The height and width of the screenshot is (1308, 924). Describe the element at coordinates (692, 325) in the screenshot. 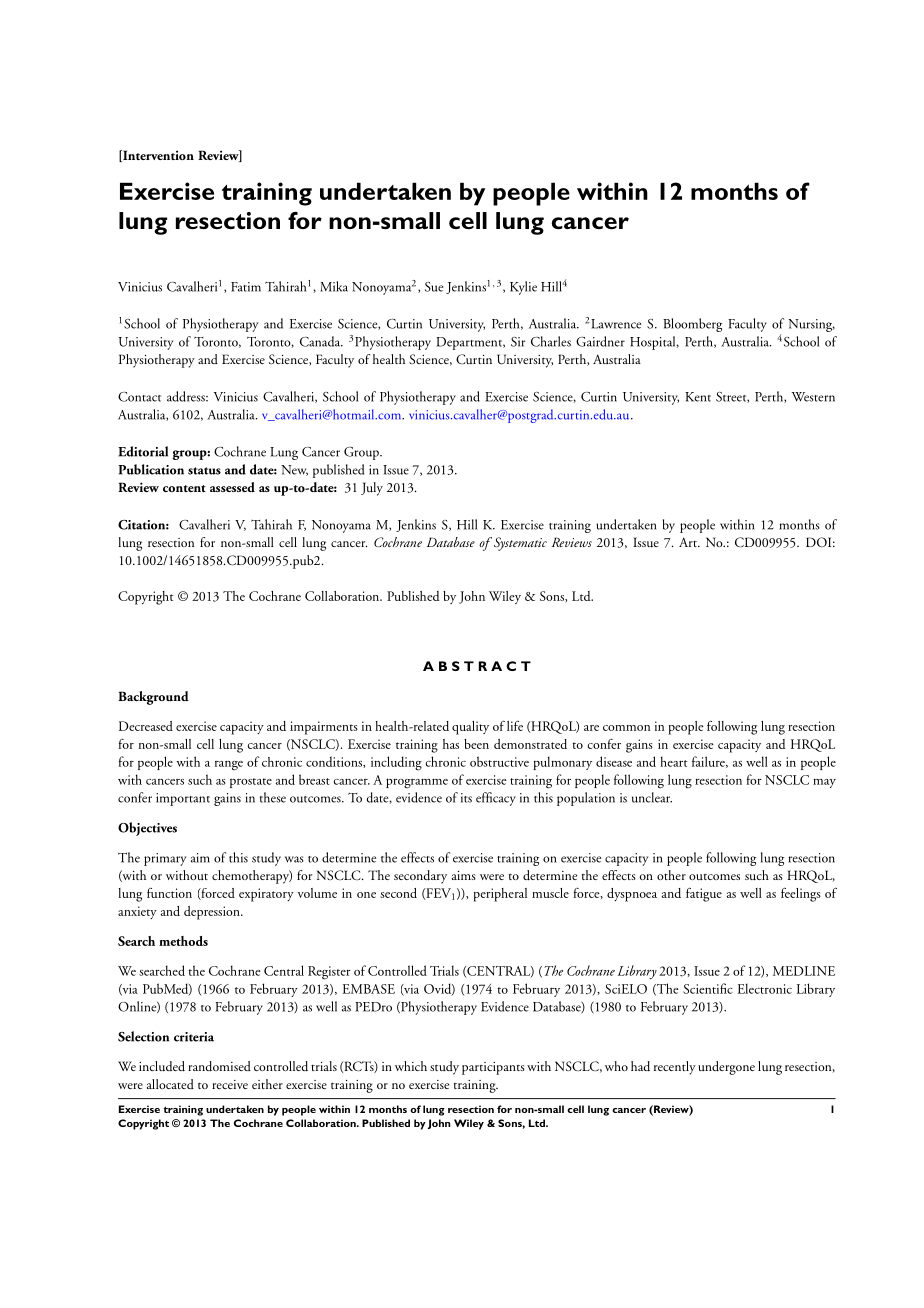

I see `Bloomberg` at that location.
